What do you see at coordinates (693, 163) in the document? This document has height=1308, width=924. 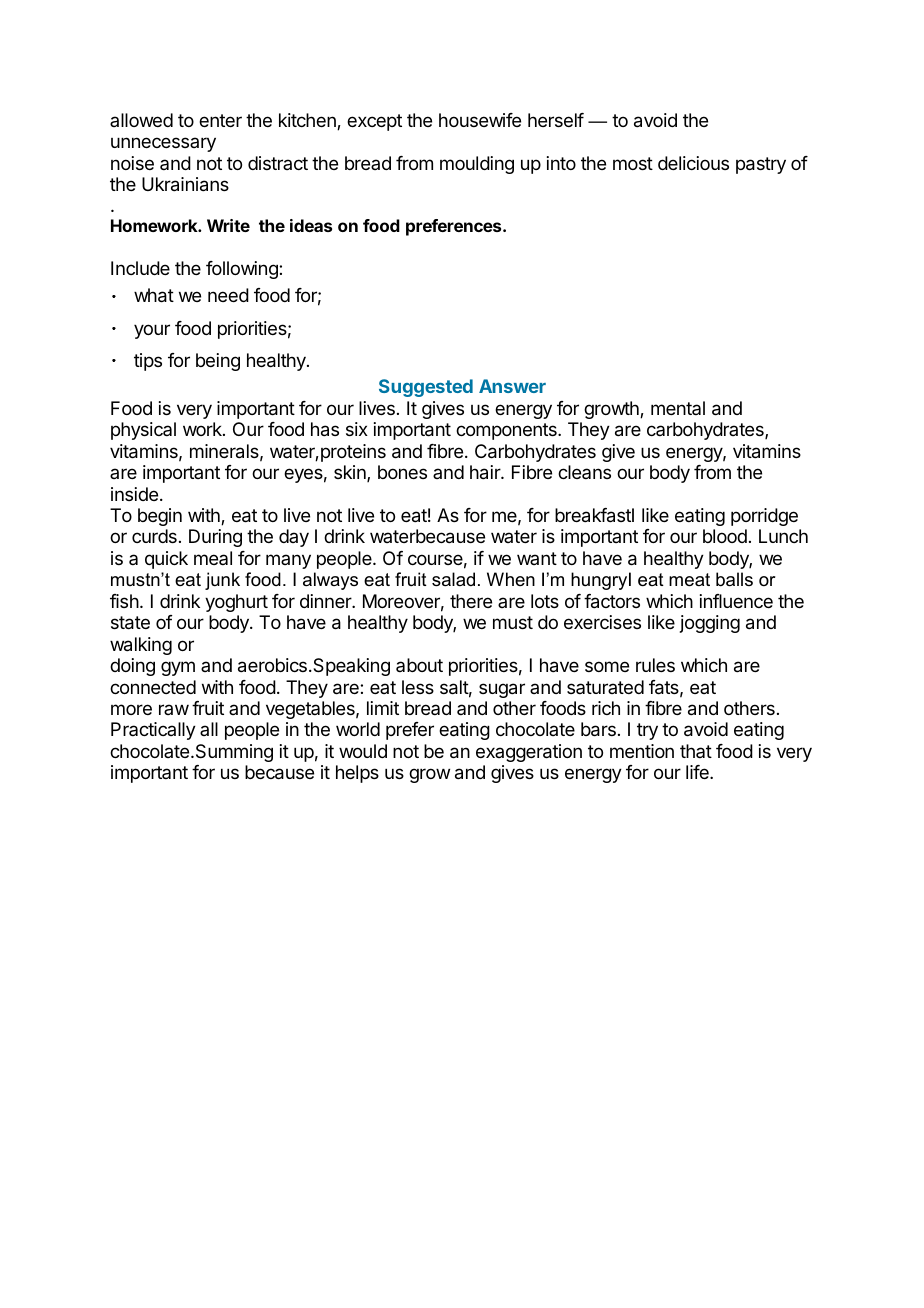 I see `delicious` at bounding box center [693, 163].
